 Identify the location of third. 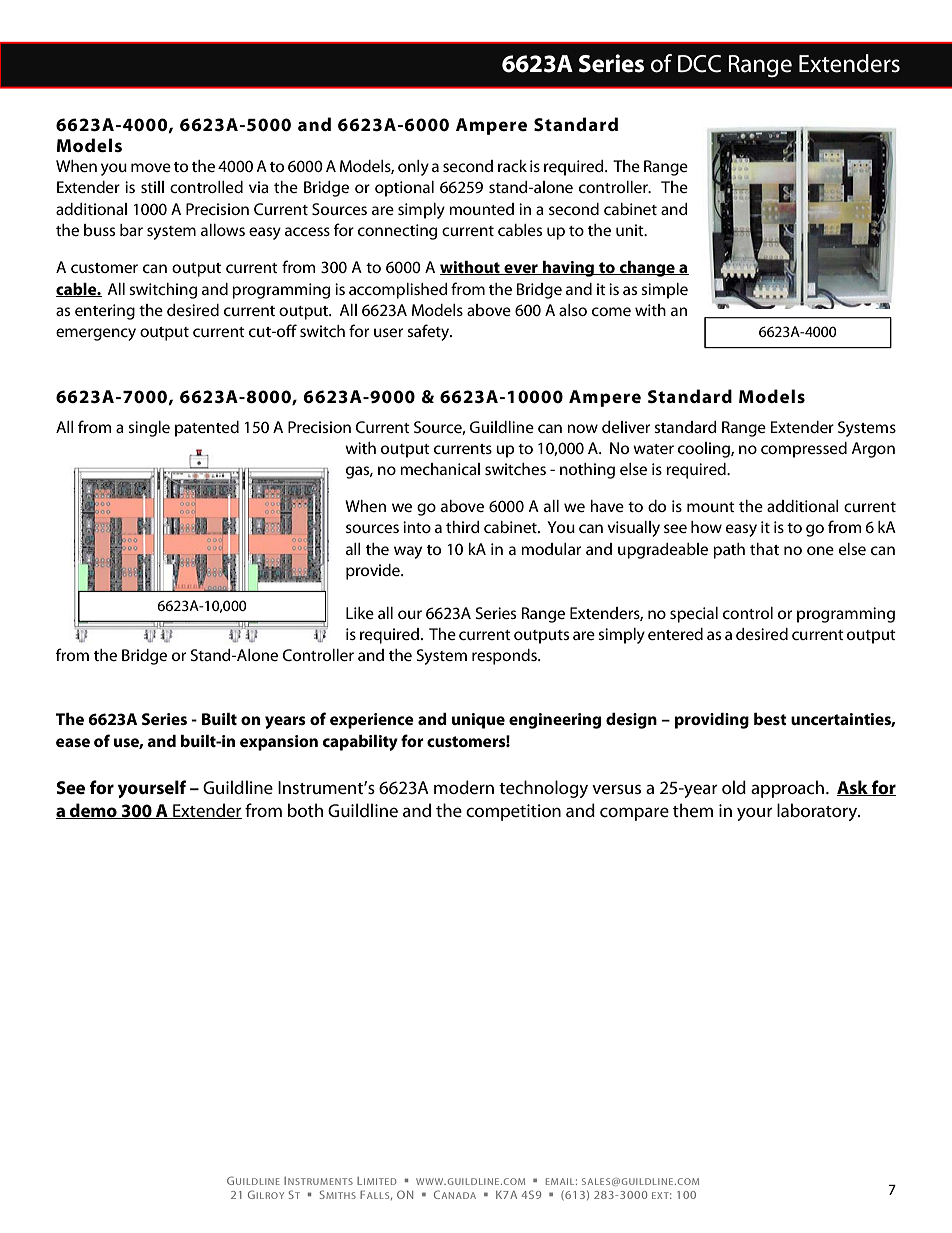
(463, 527).
